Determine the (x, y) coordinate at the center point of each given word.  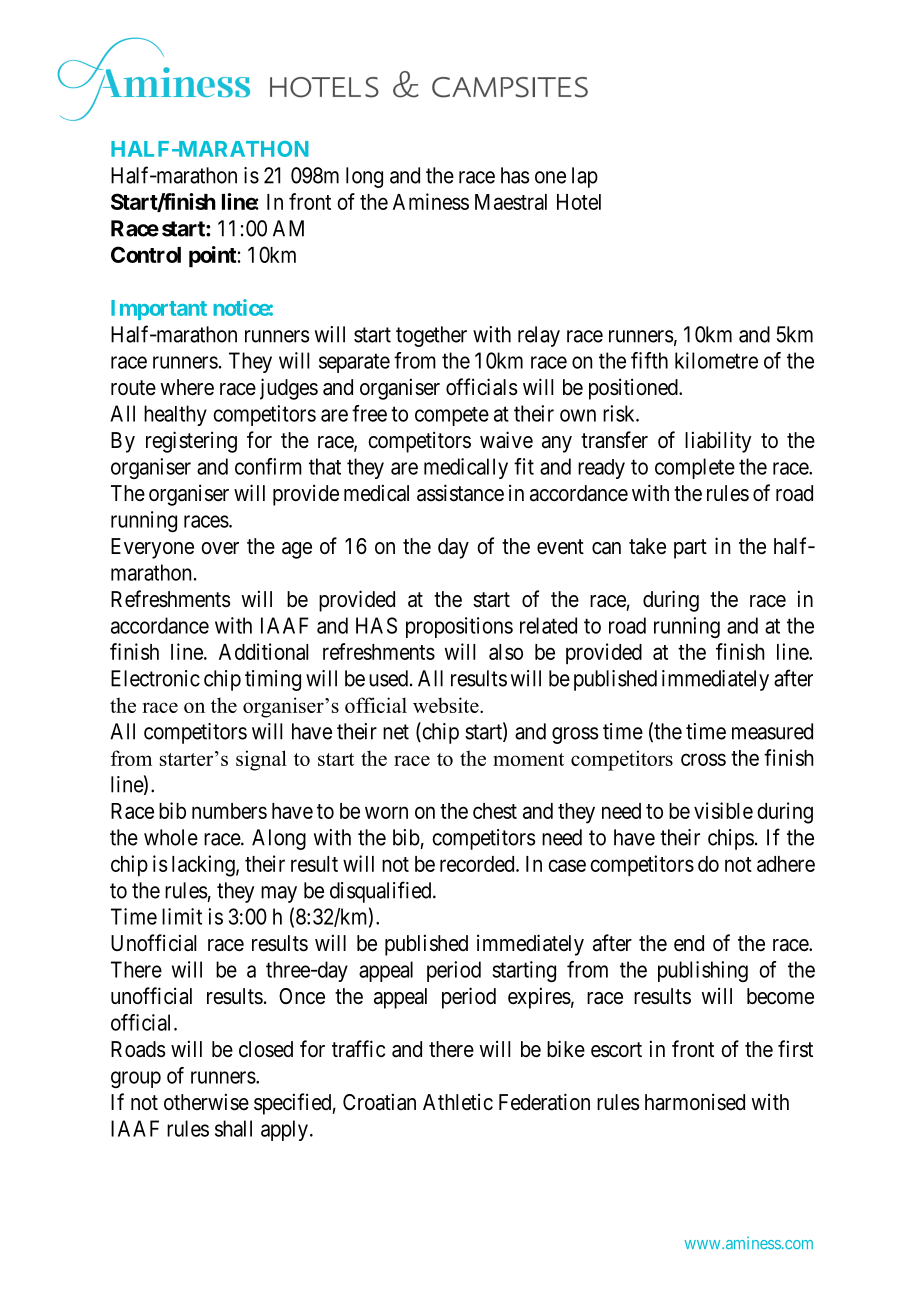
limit (182, 916)
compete (452, 416)
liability (718, 442)
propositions (459, 627)
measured (772, 731)
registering (191, 442)
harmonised (695, 1102)
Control (146, 254)
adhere (786, 864)
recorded (478, 864)
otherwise (206, 1102)
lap (585, 177)
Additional (263, 651)
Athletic (458, 1102)
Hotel (579, 202)
